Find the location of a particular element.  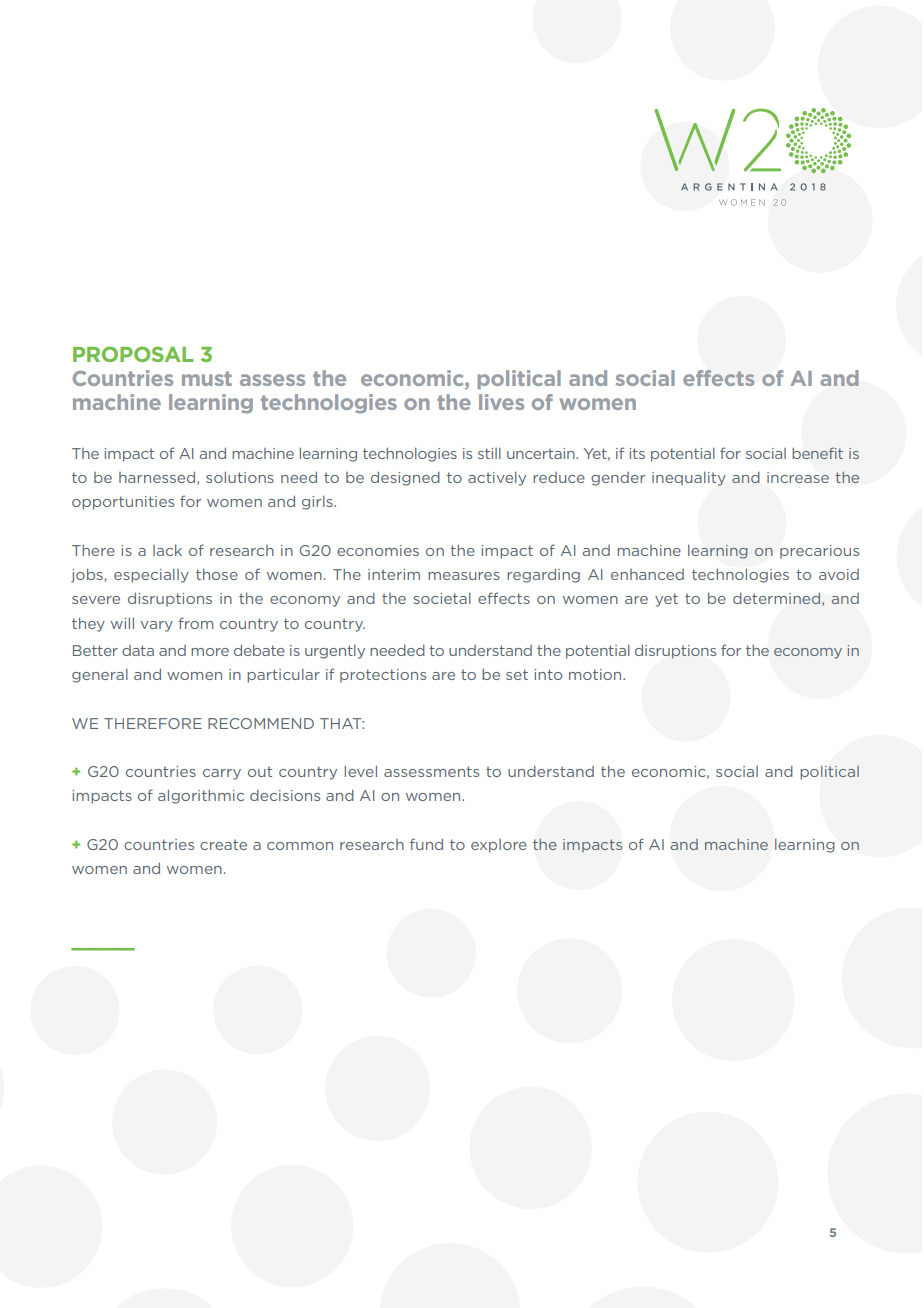

avoid is located at coordinates (839, 574).
